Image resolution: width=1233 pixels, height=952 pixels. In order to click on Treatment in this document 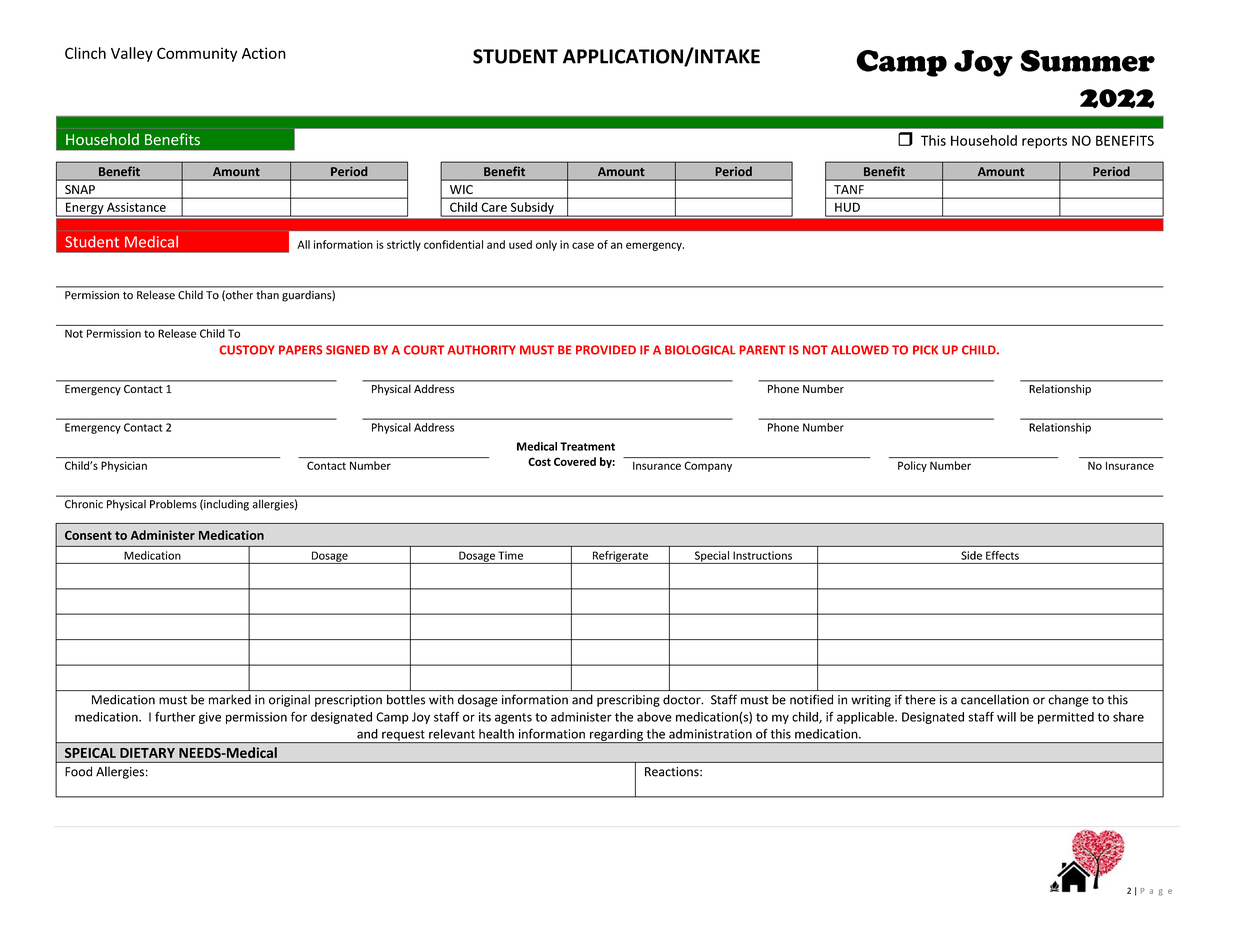, I will do `click(587, 446)`.
